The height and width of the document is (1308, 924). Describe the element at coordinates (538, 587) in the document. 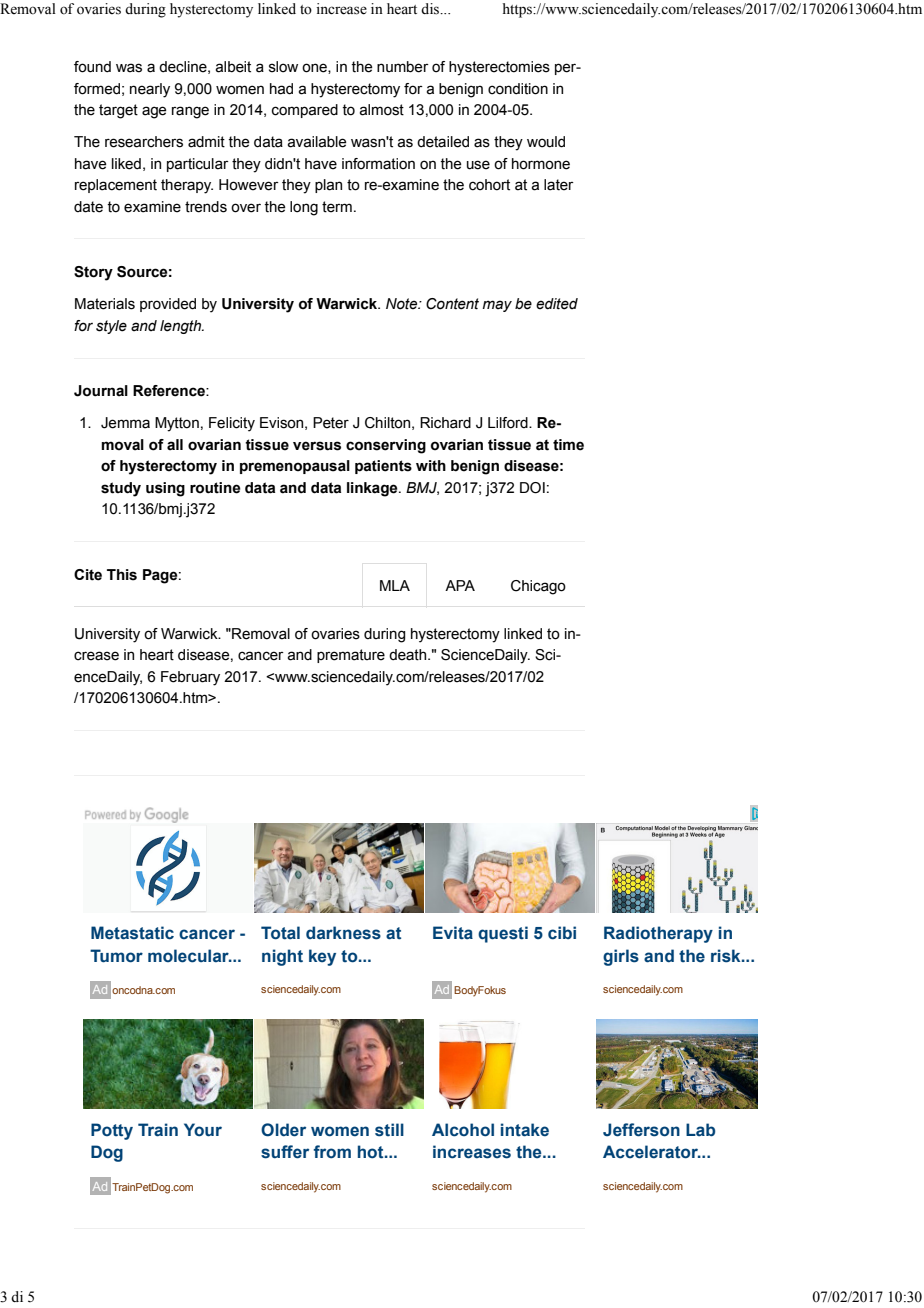

I see `Chicago` at that location.
